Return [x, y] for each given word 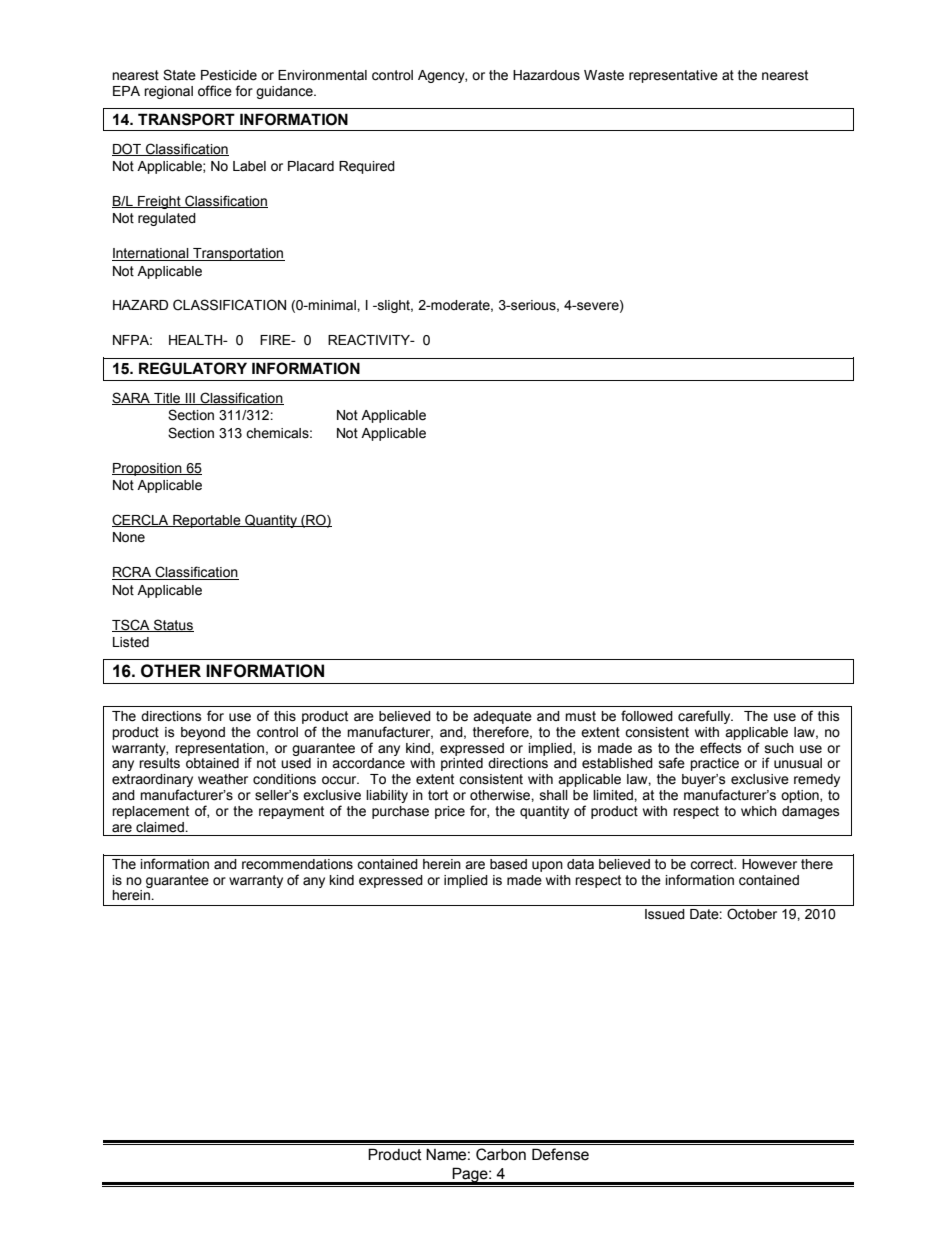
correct [713, 864]
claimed [161, 827]
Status [173, 625]
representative [673, 76]
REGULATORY [193, 368]
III [190, 399]
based [508, 864]
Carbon [501, 1154]
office [215, 91]
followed [647, 716]
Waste [604, 75]
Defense [560, 1154]
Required [367, 167]
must [580, 716]
